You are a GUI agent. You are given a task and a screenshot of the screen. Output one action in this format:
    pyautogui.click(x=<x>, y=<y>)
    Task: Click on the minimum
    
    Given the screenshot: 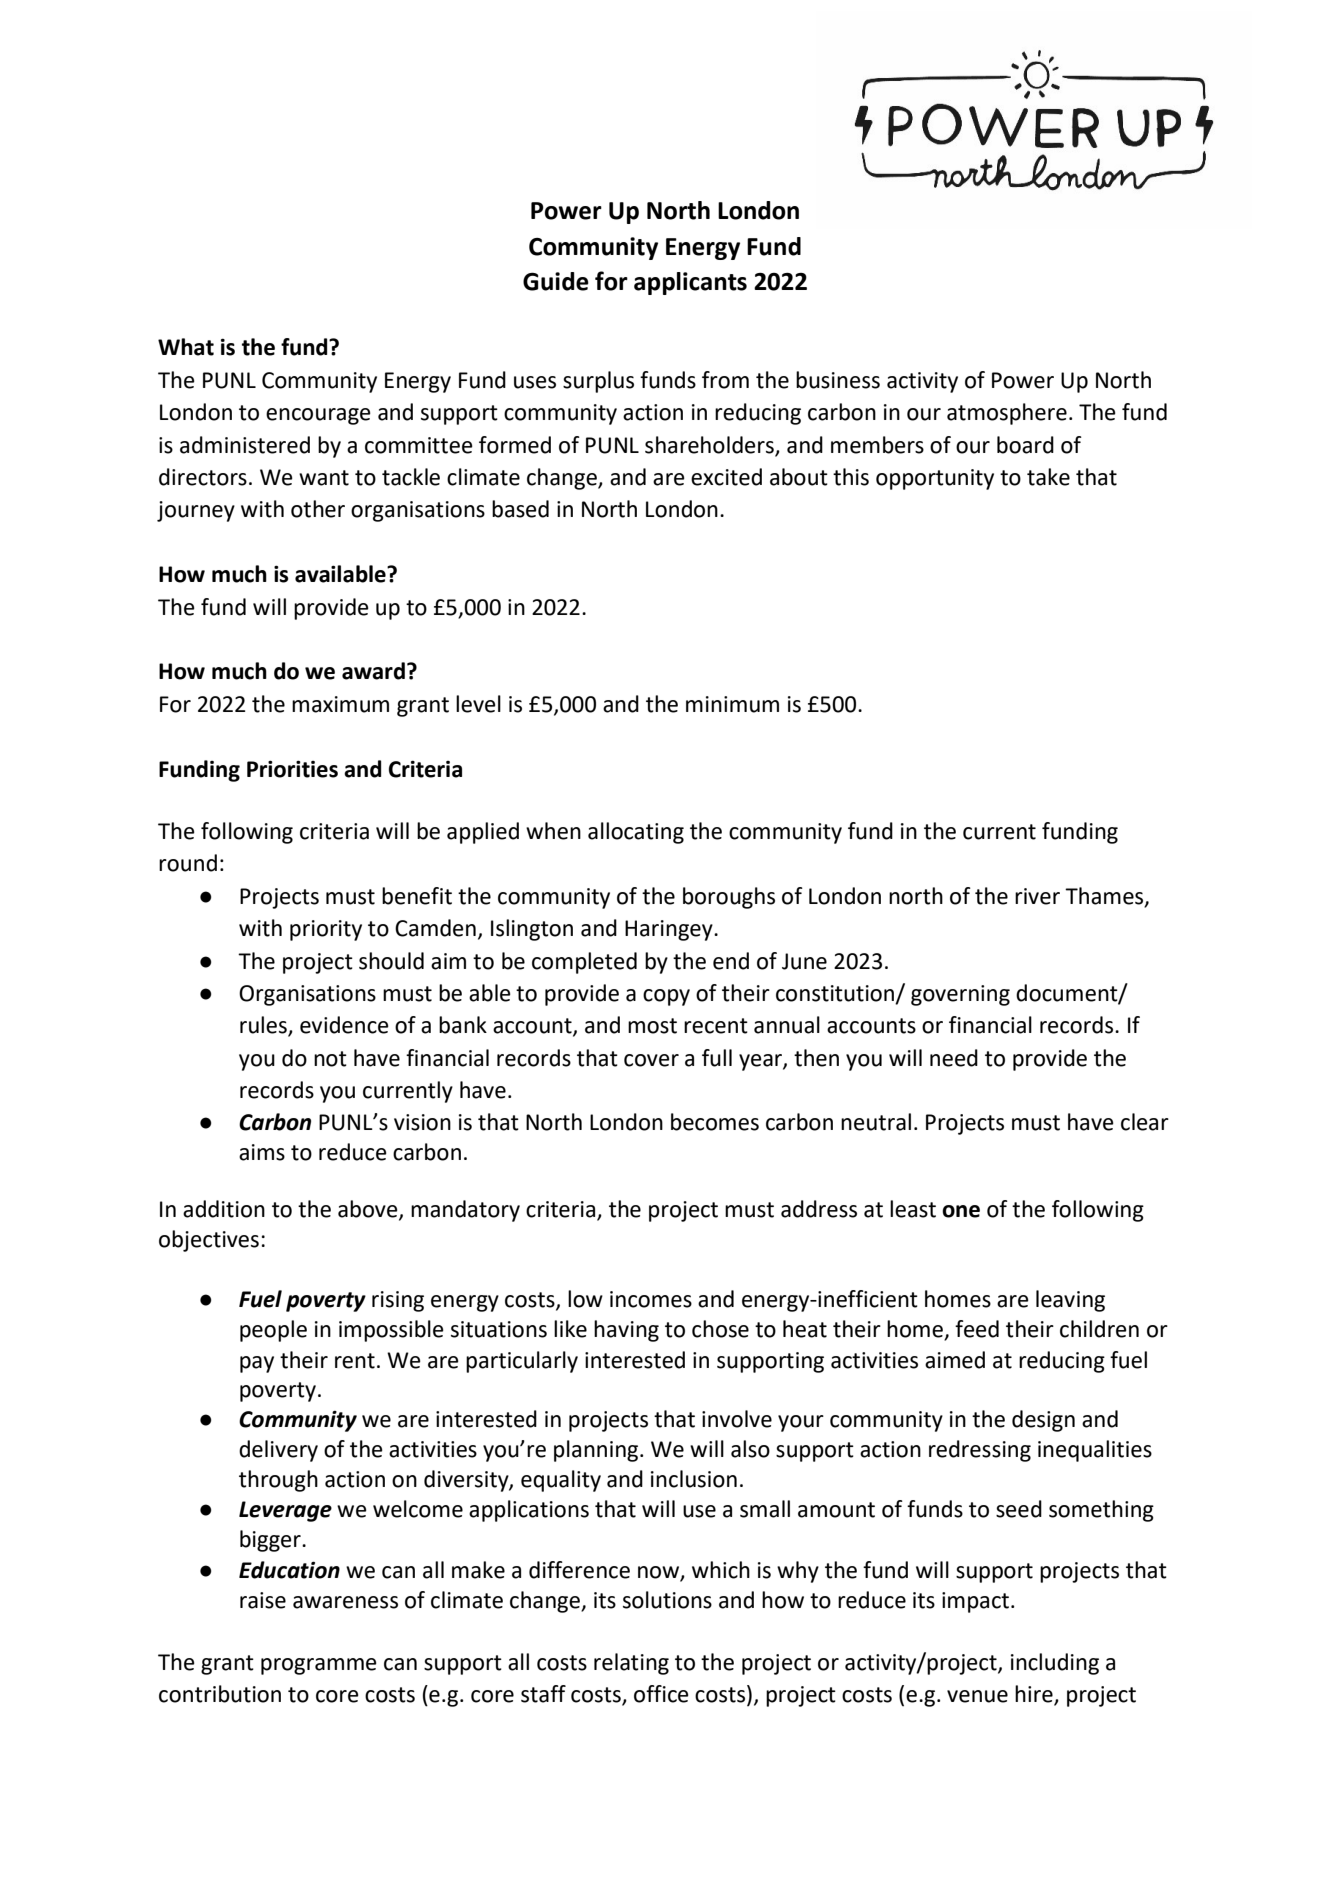 What is the action you would take?
    pyautogui.click(x=732, y=704)
